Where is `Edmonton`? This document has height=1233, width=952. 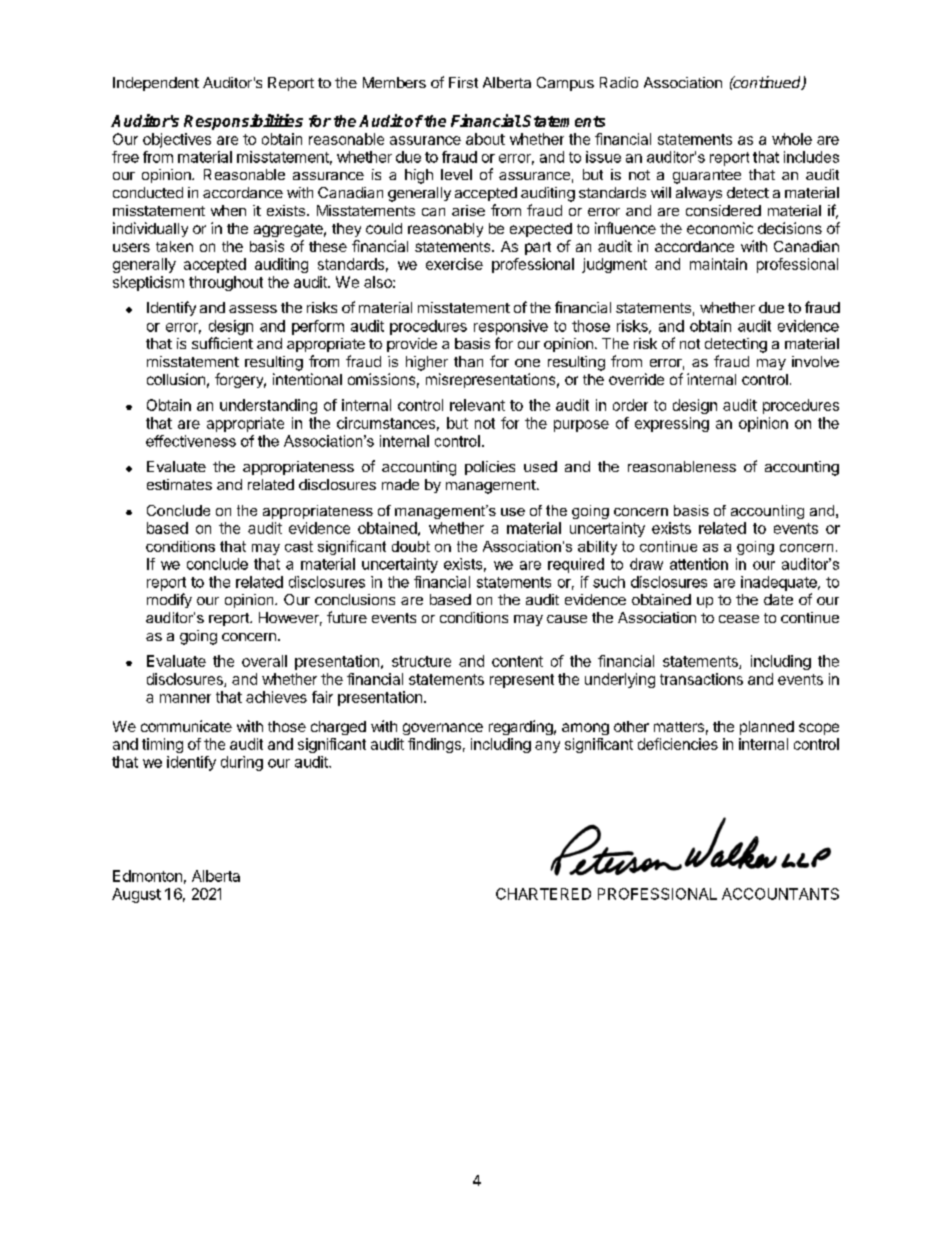
Edmonton is located at coordinates (147, 876).
